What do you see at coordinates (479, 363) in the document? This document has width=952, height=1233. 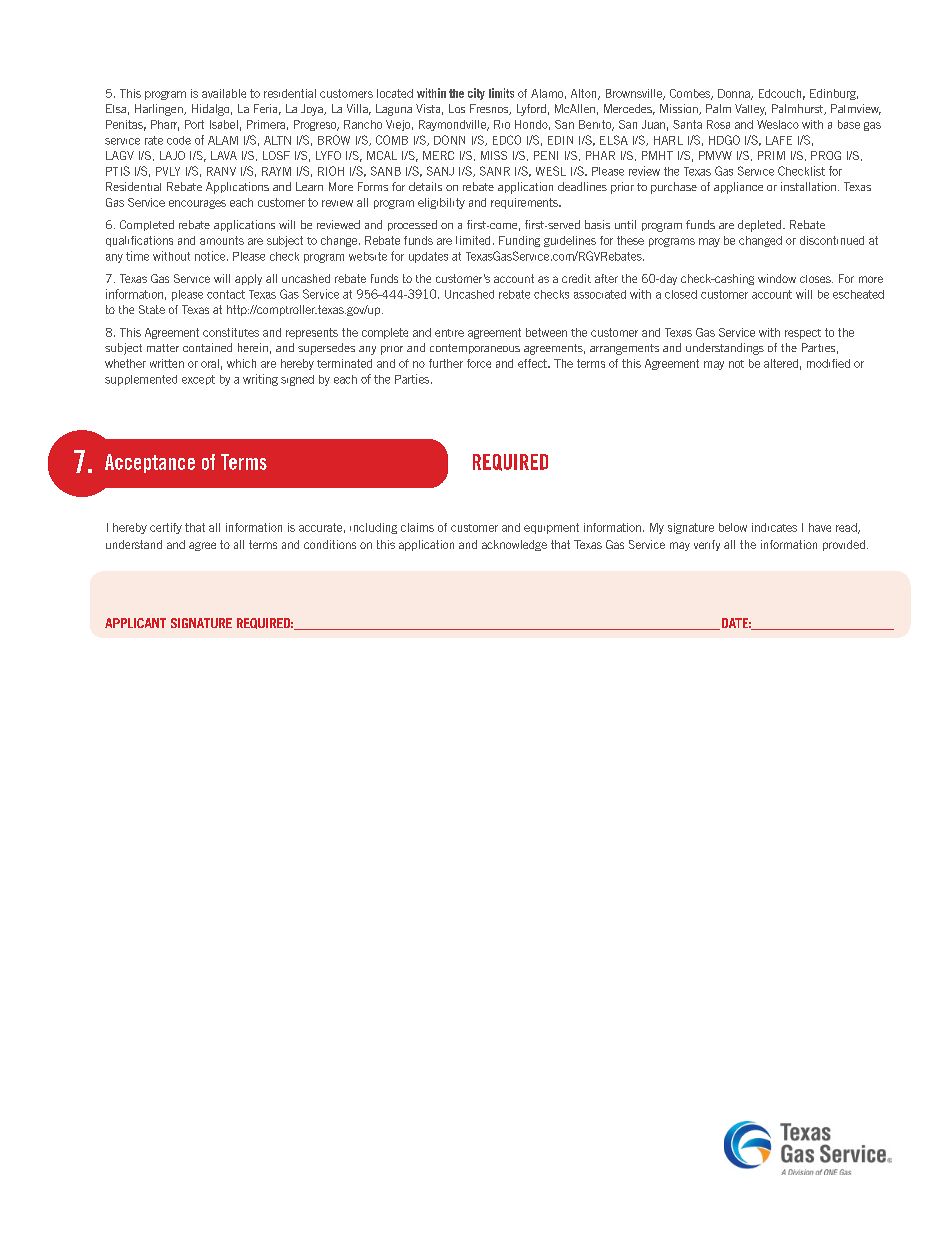 I see `force` at bounding box center [479, 363].
